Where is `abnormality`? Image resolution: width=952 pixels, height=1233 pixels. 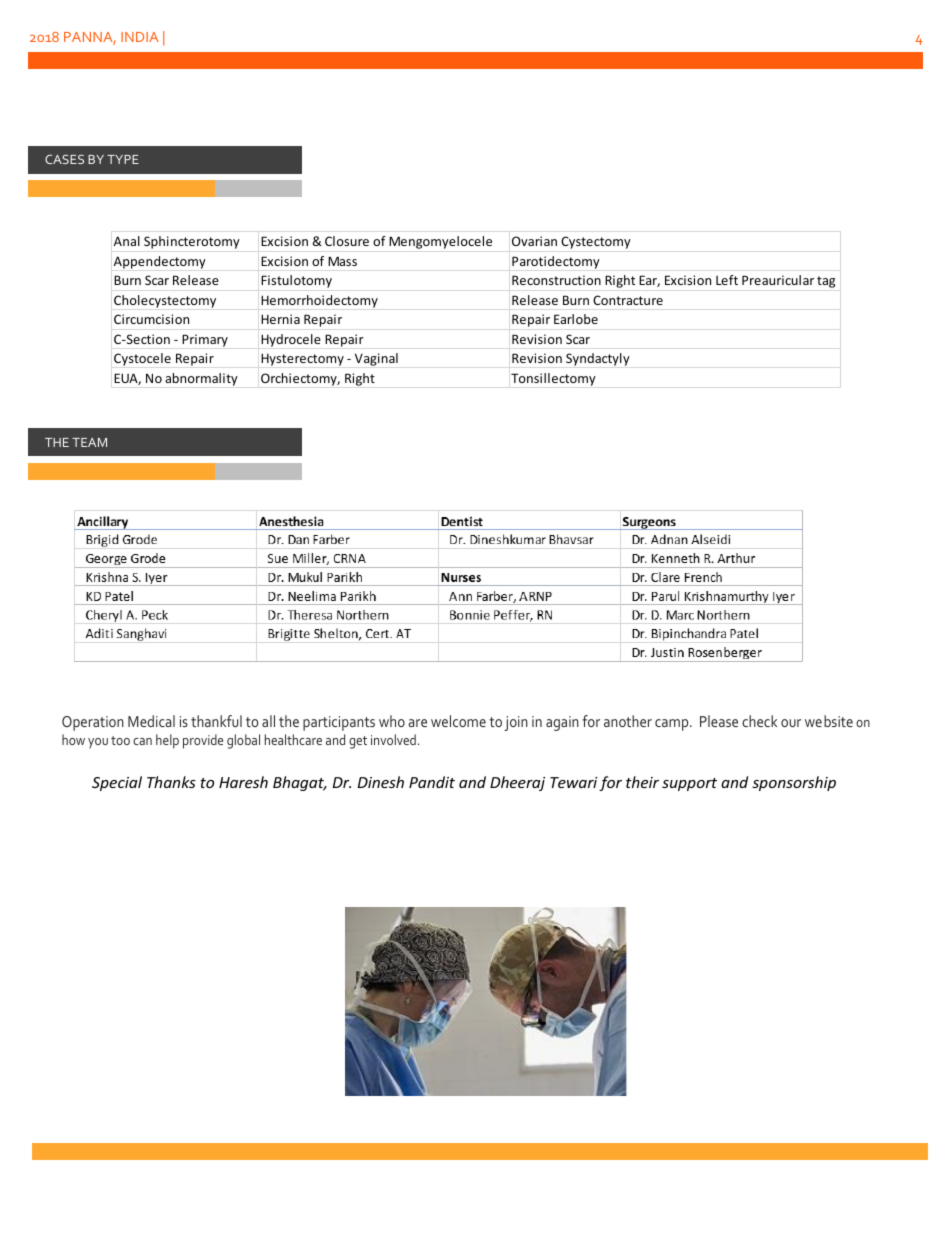 abnormality is located at coordinates (201, 379).
